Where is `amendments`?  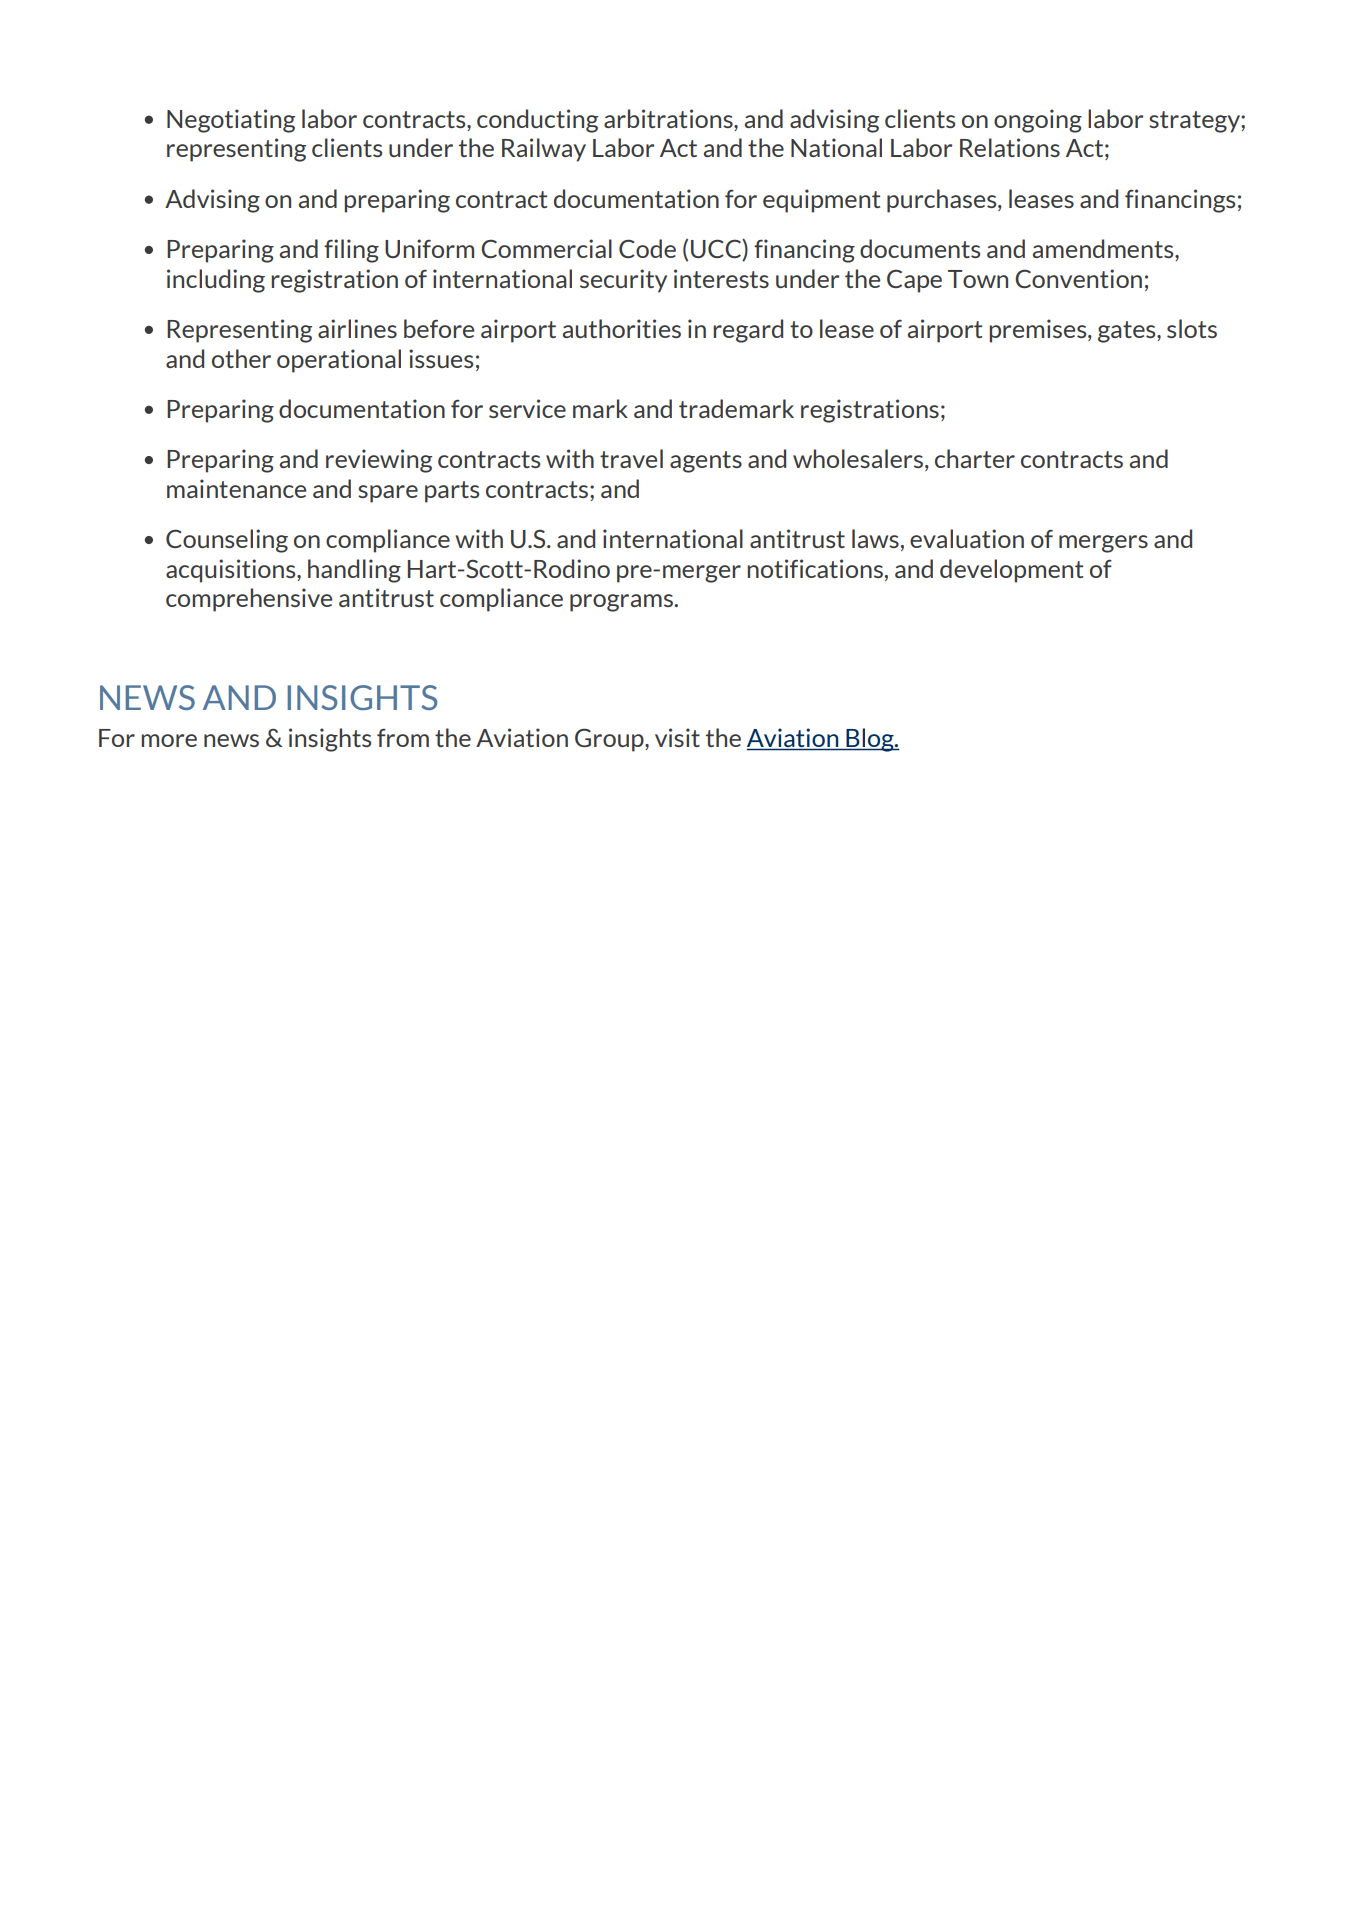 amendments is located at coordinates (1104, 250).
